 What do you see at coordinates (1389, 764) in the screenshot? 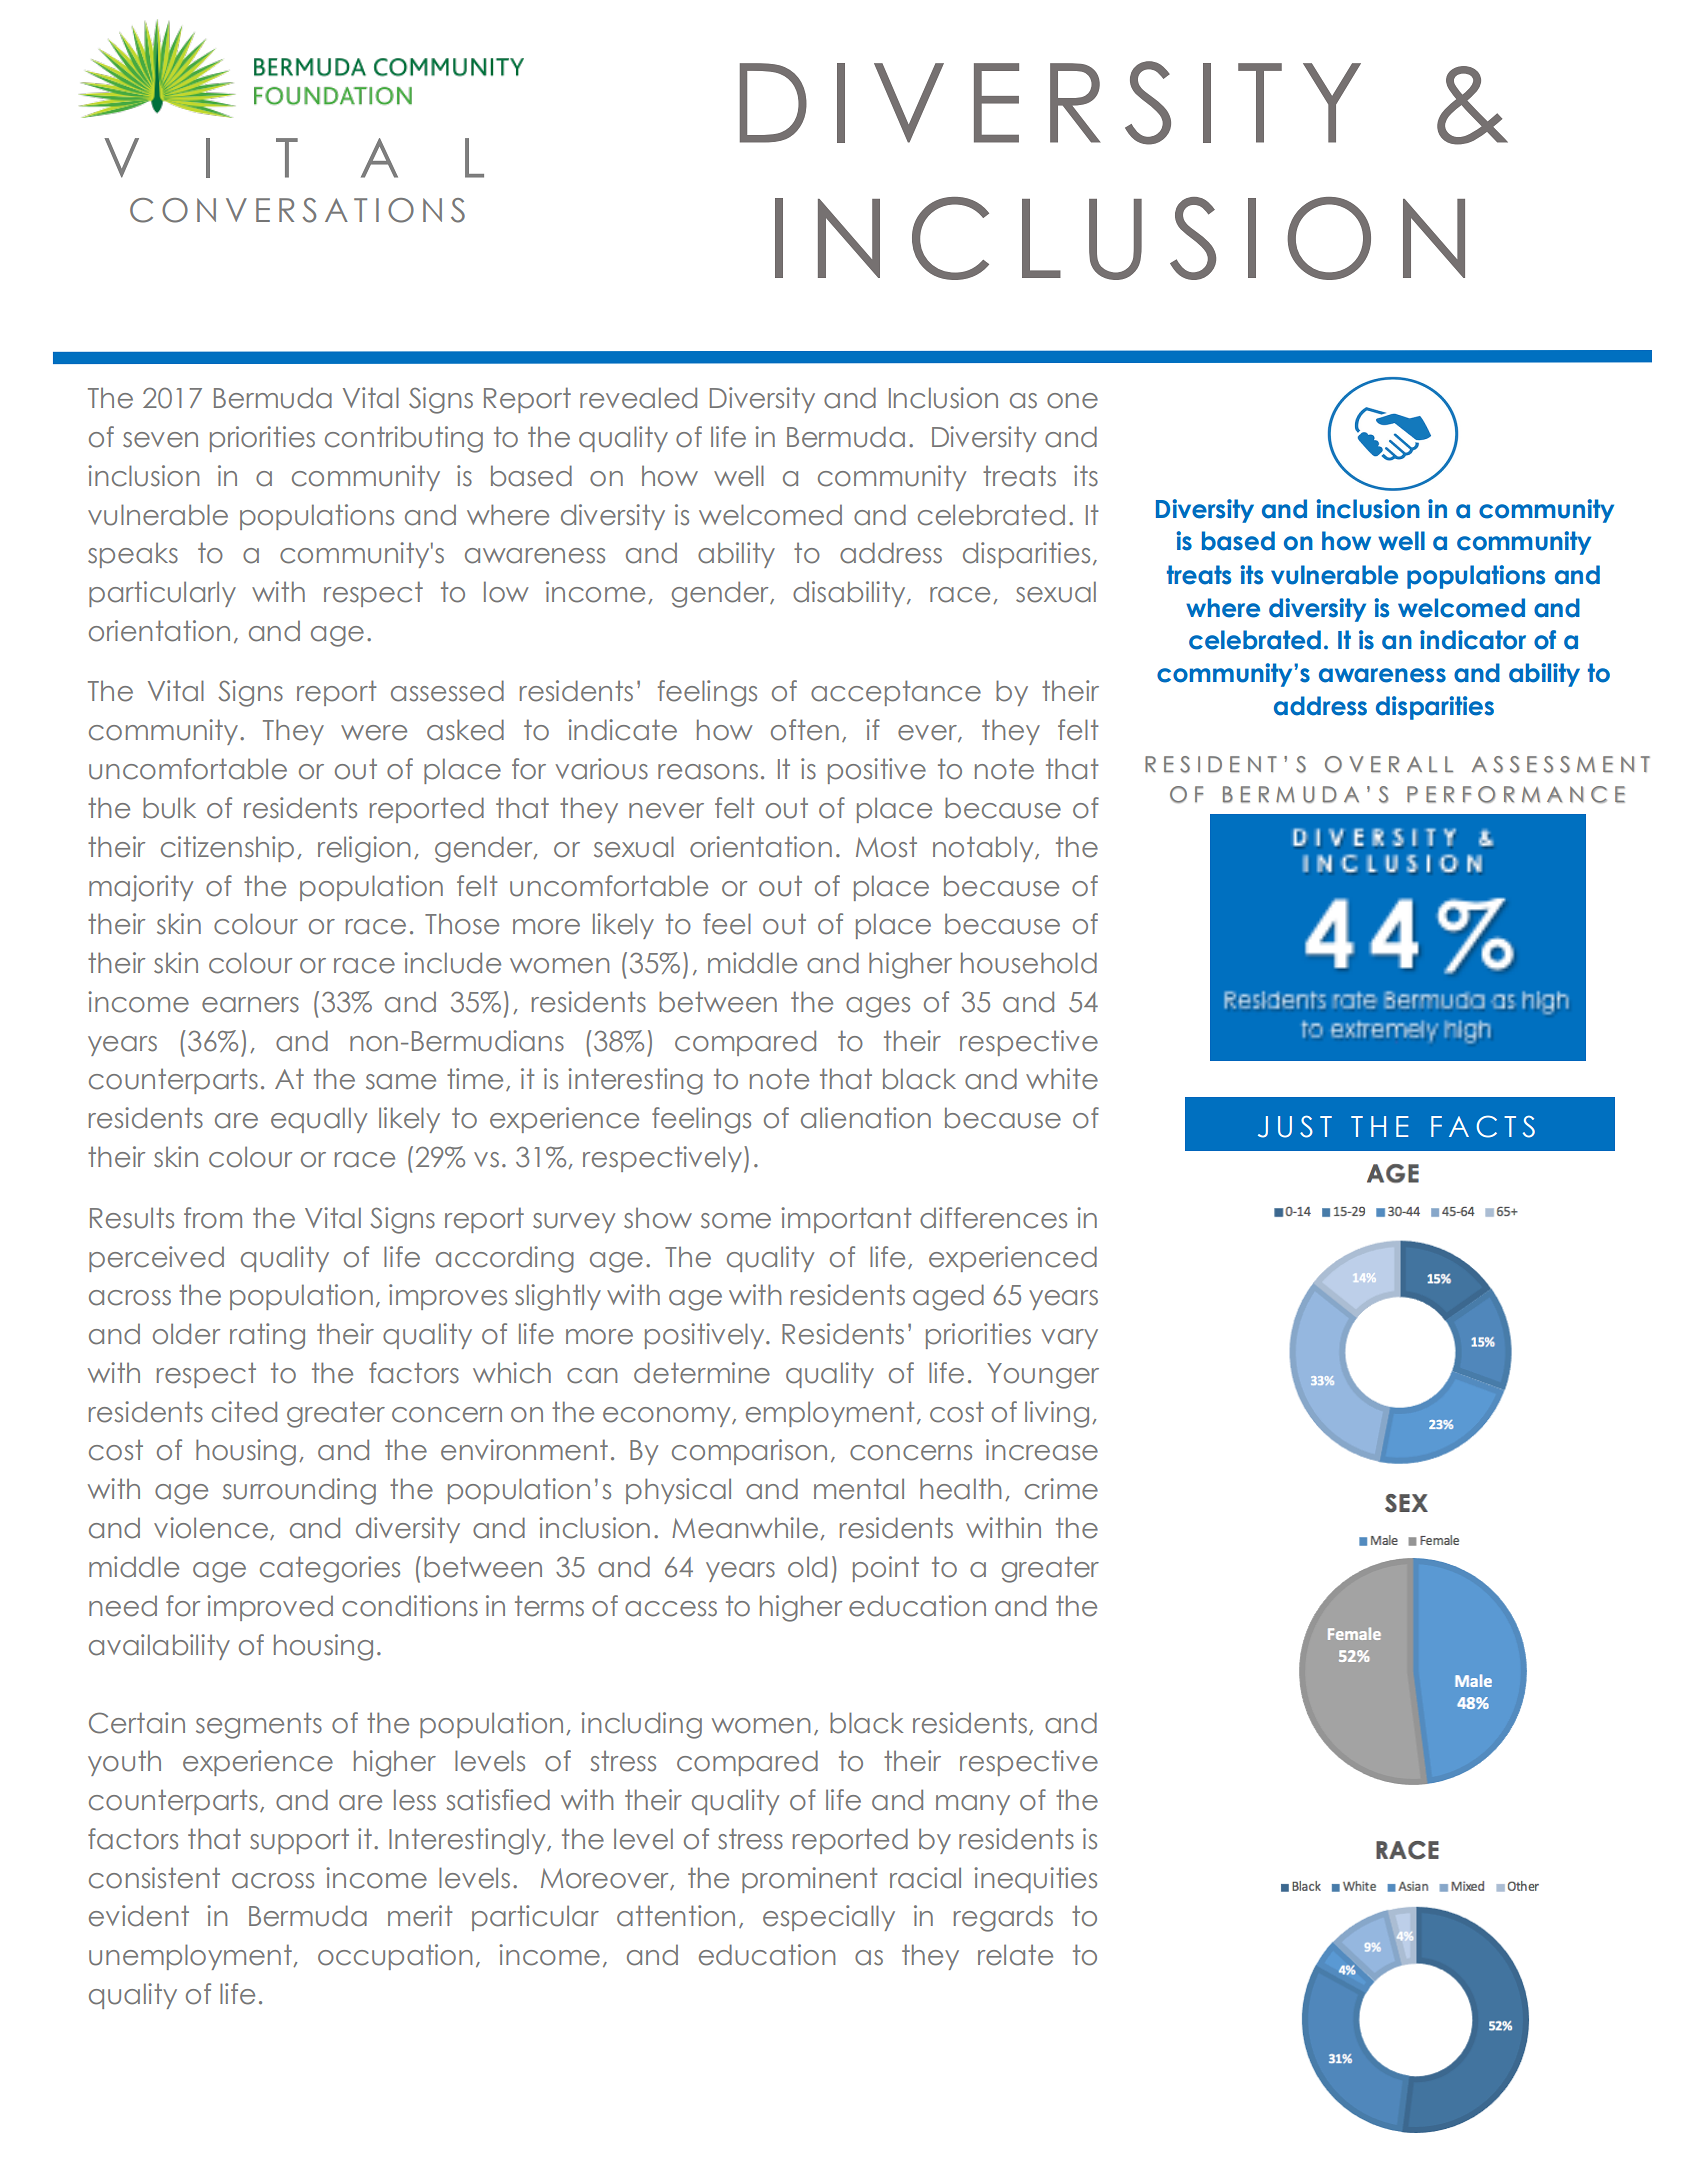
I see `OVERALL` at bounding box center [1389, 764].
